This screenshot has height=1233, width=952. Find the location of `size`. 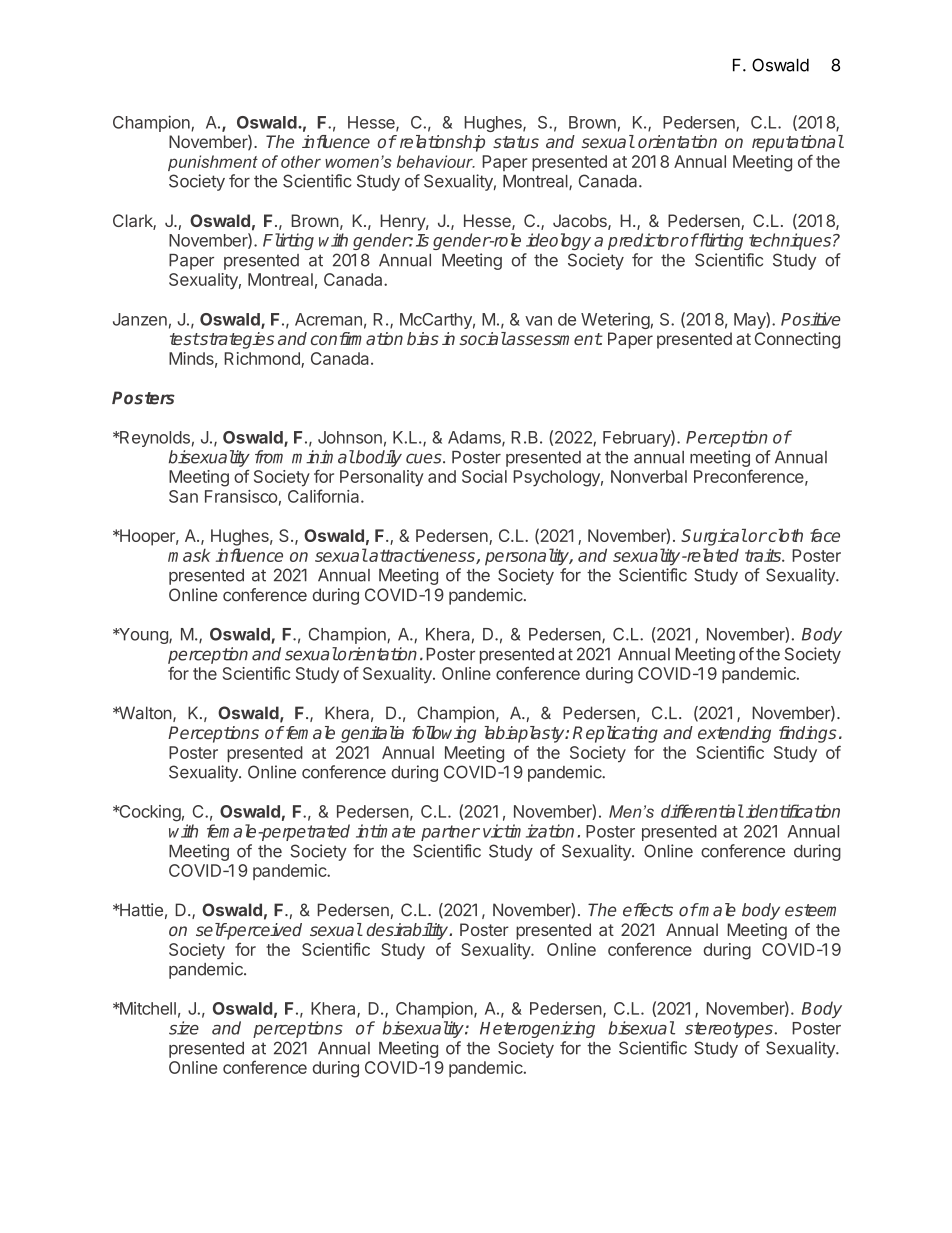

size is located at coordinates (184, 1028).
